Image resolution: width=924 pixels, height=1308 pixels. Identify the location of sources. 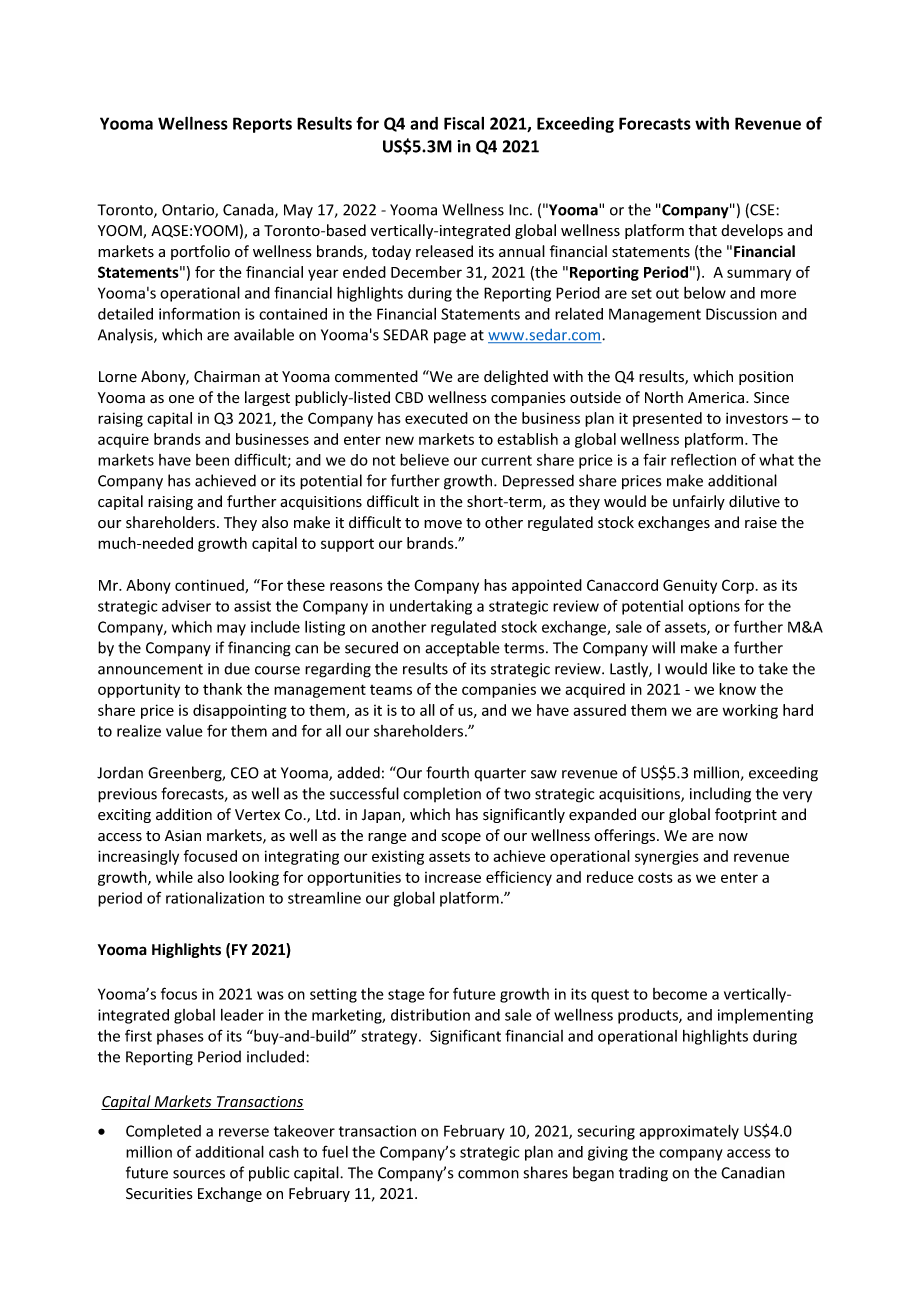
(199, 1174).
